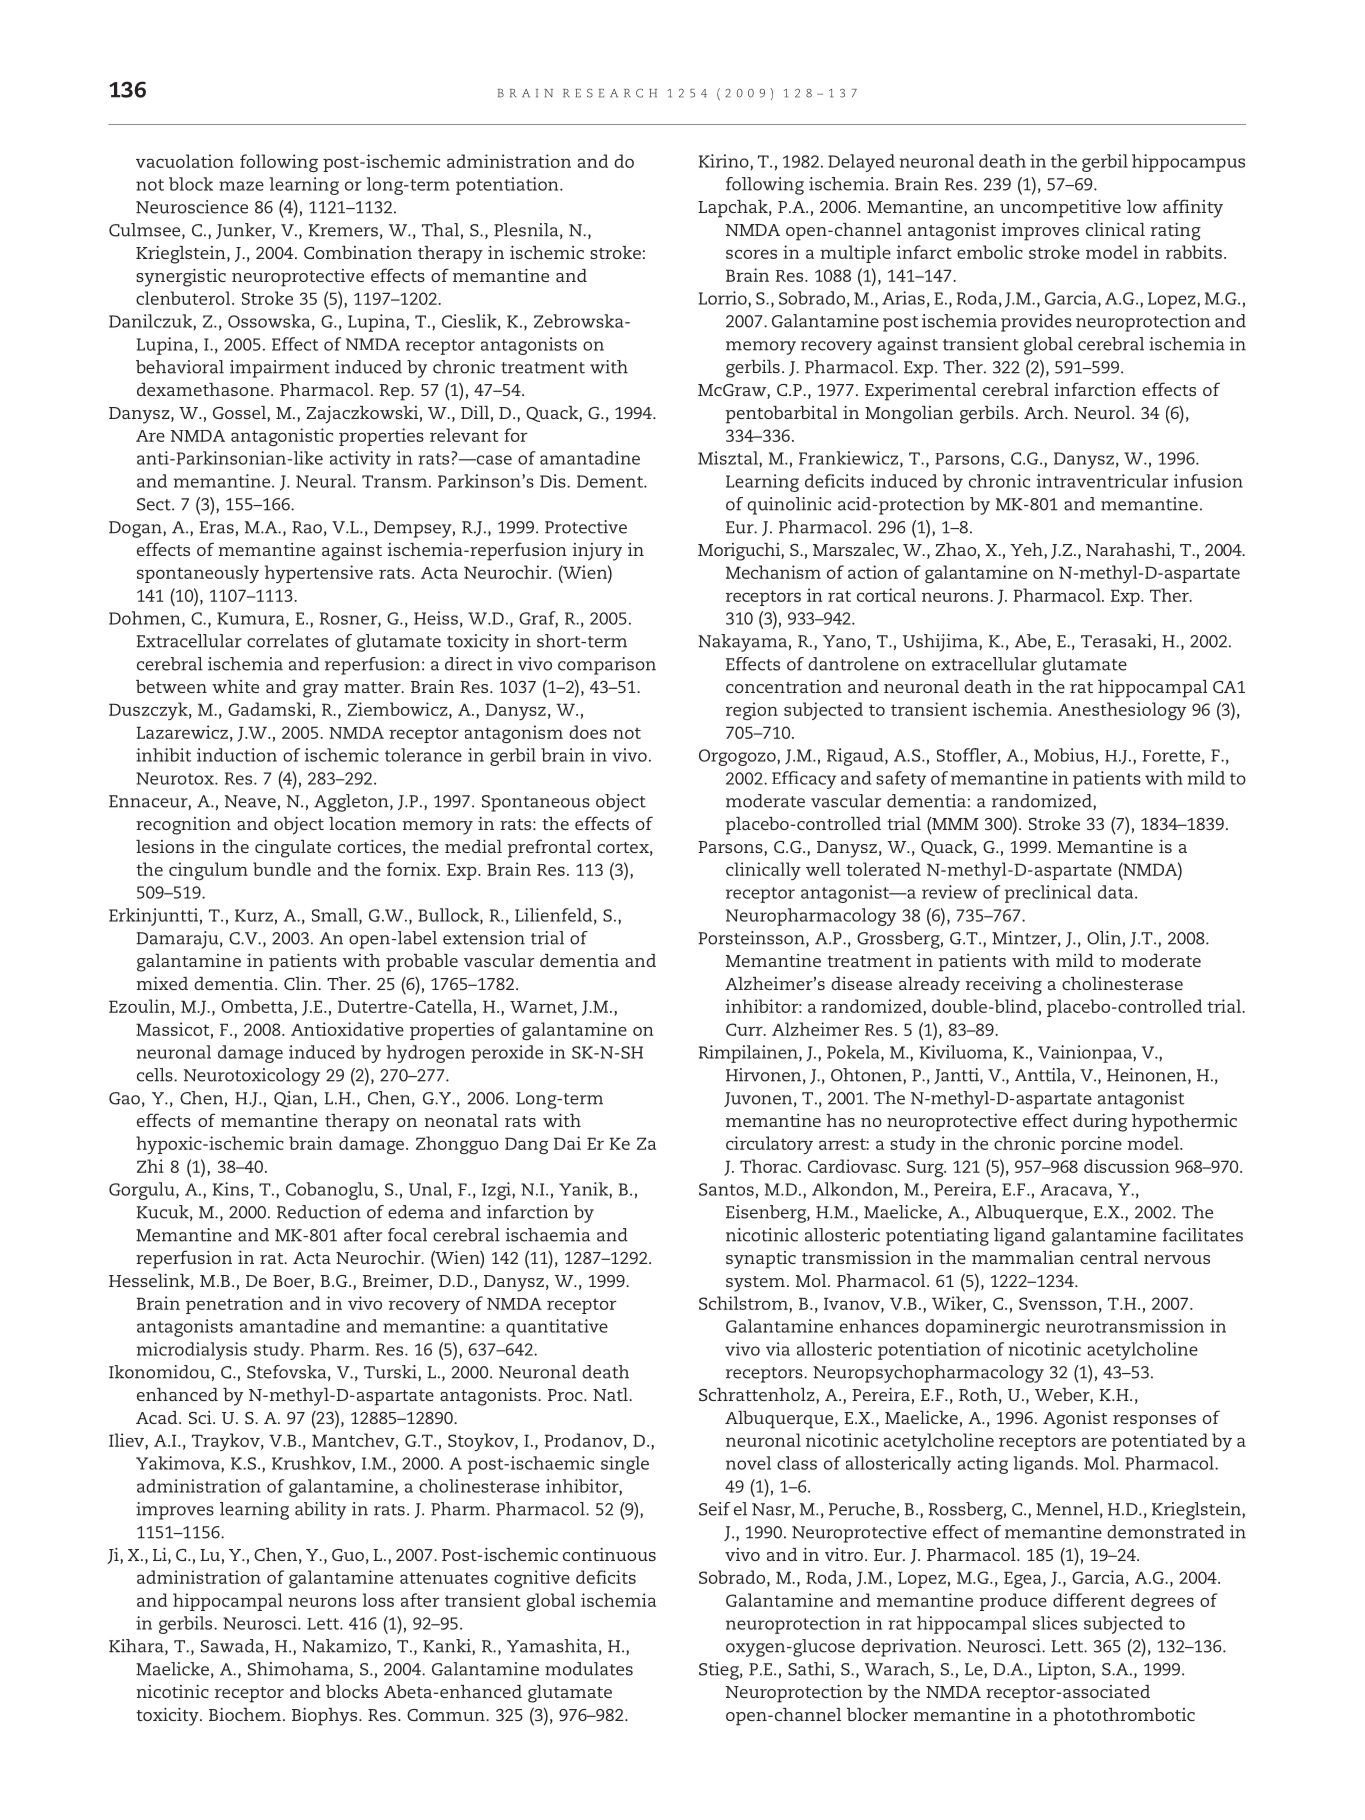  Describe the element at coordinates (1060, 209) in the screenshot. I see `uncompetitive` at that location.
